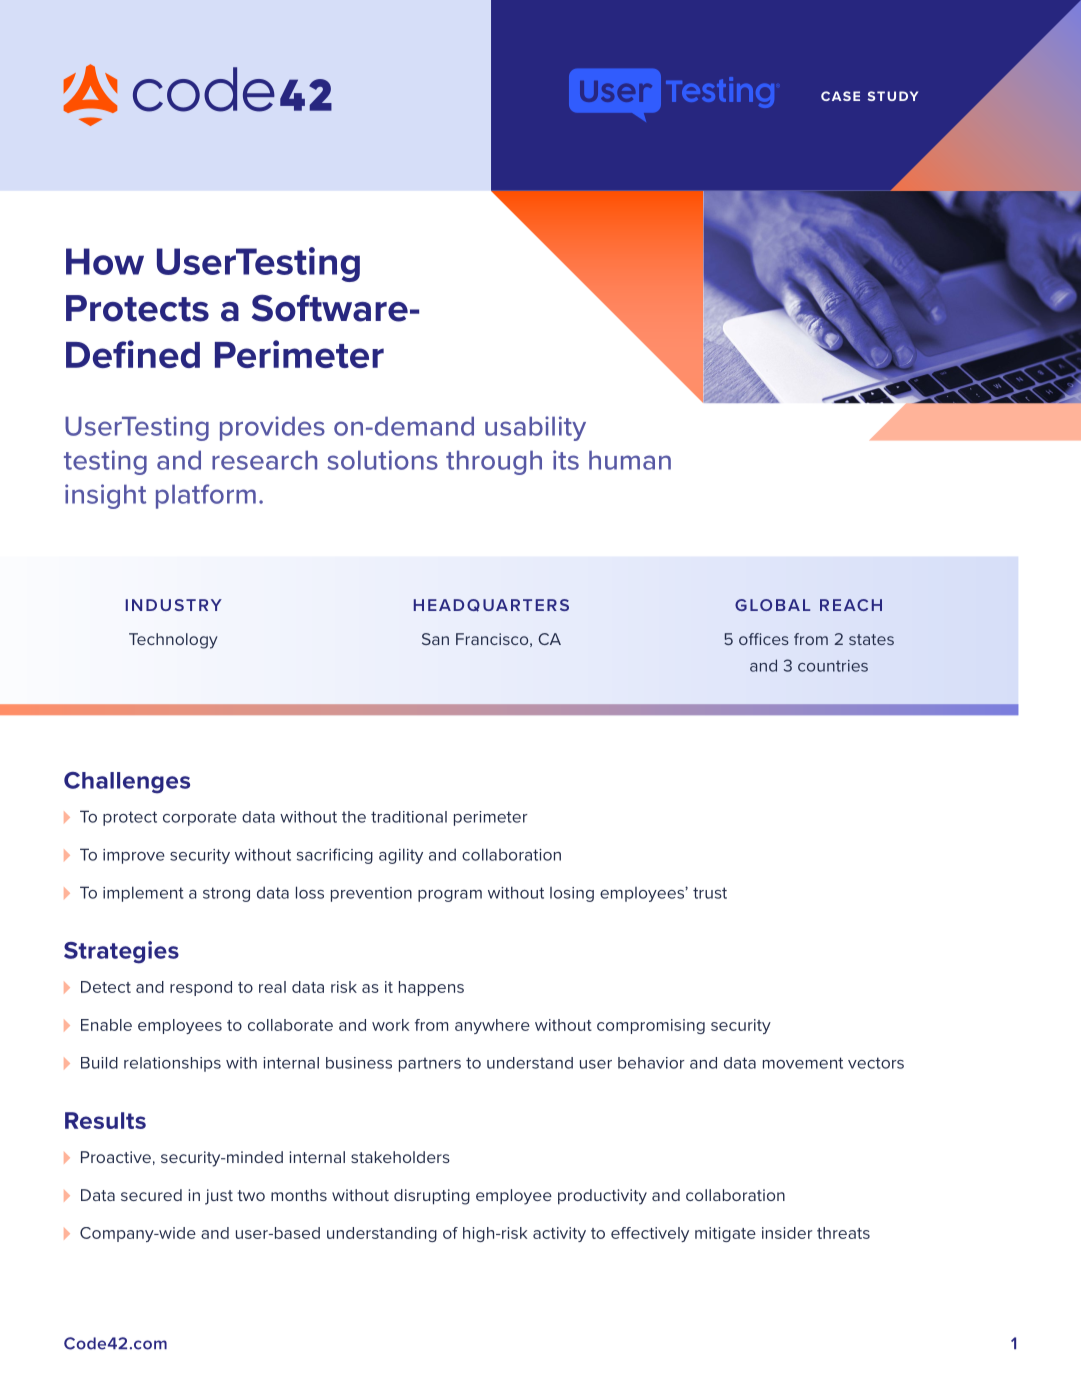  What do you see at coordinates (630, 460) in the screenshot?
I see `human` at bounding box center [630, 460].
